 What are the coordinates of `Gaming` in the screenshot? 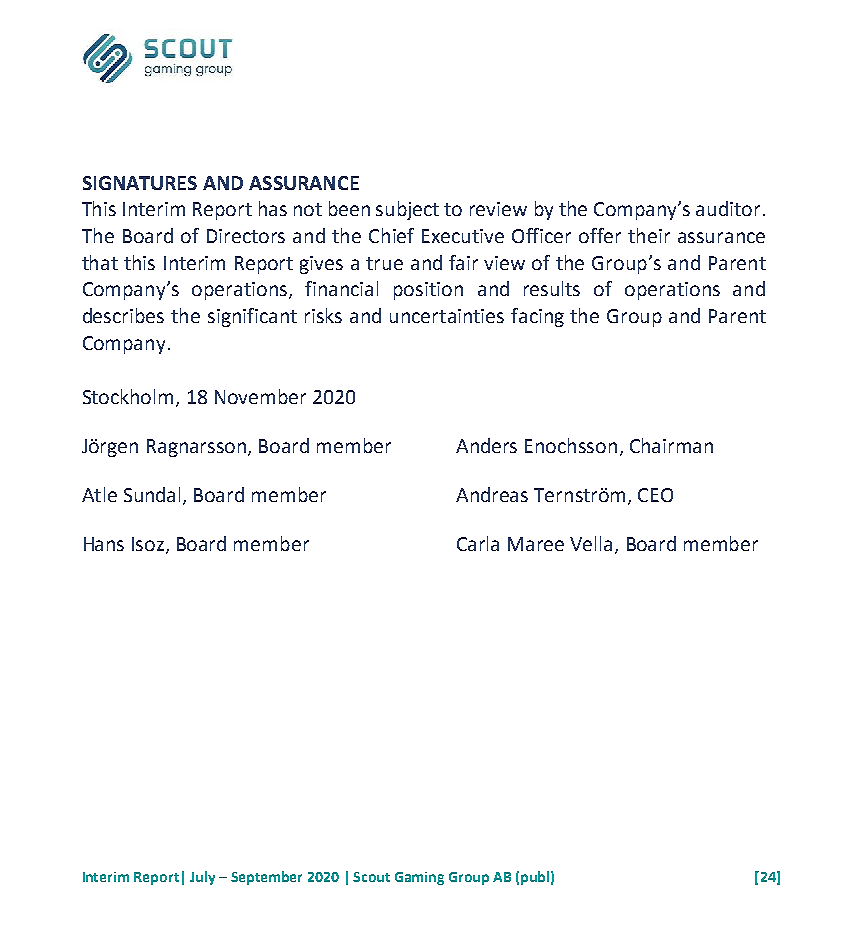 It's located at (419, 878).
